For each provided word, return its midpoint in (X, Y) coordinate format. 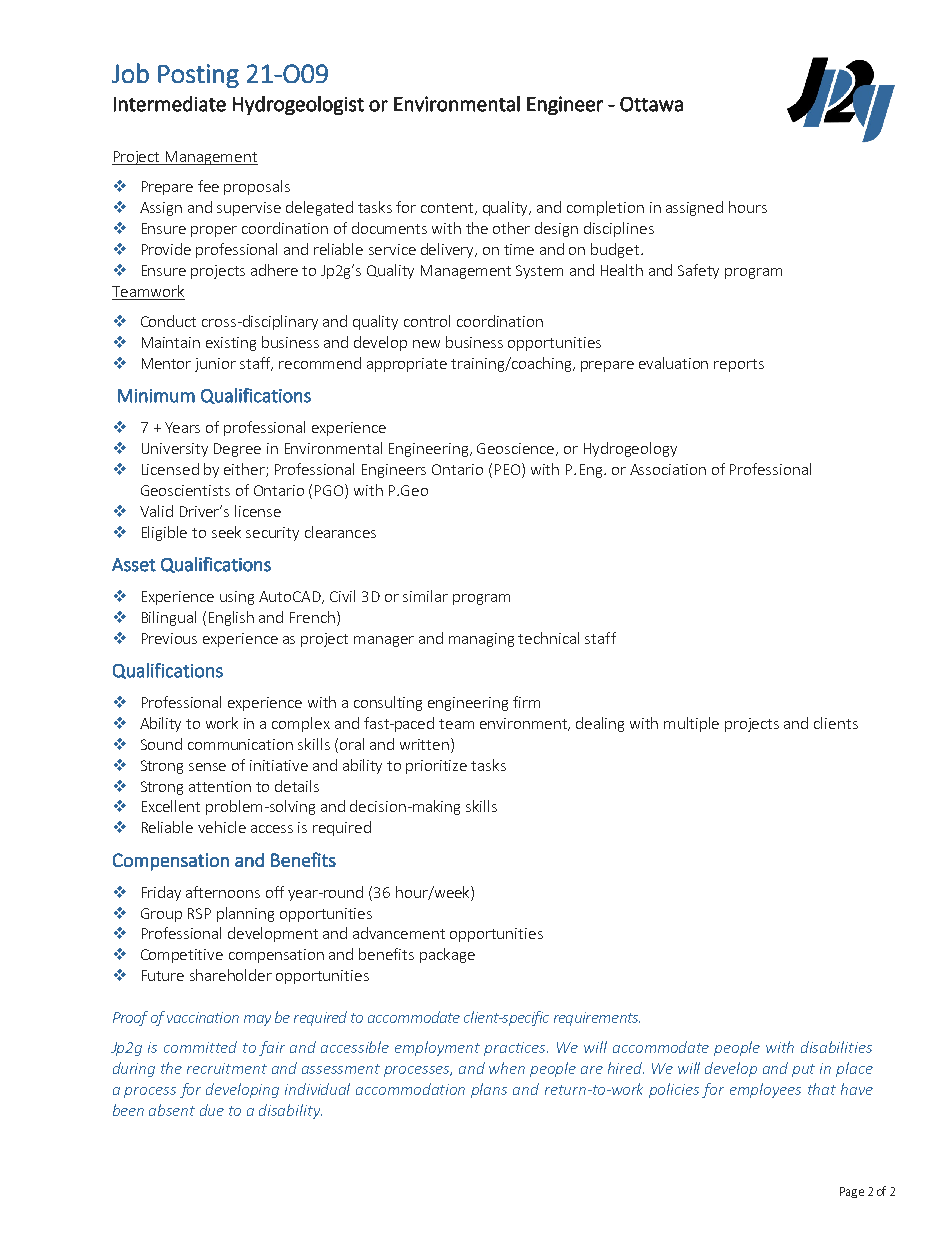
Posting (198, 76)
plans (489, 1090)
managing (481, 640)
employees (765, 1090)
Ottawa (651, 104)
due (212, 1110)
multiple (691, 724)
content (448, 209)
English (231, 618)
